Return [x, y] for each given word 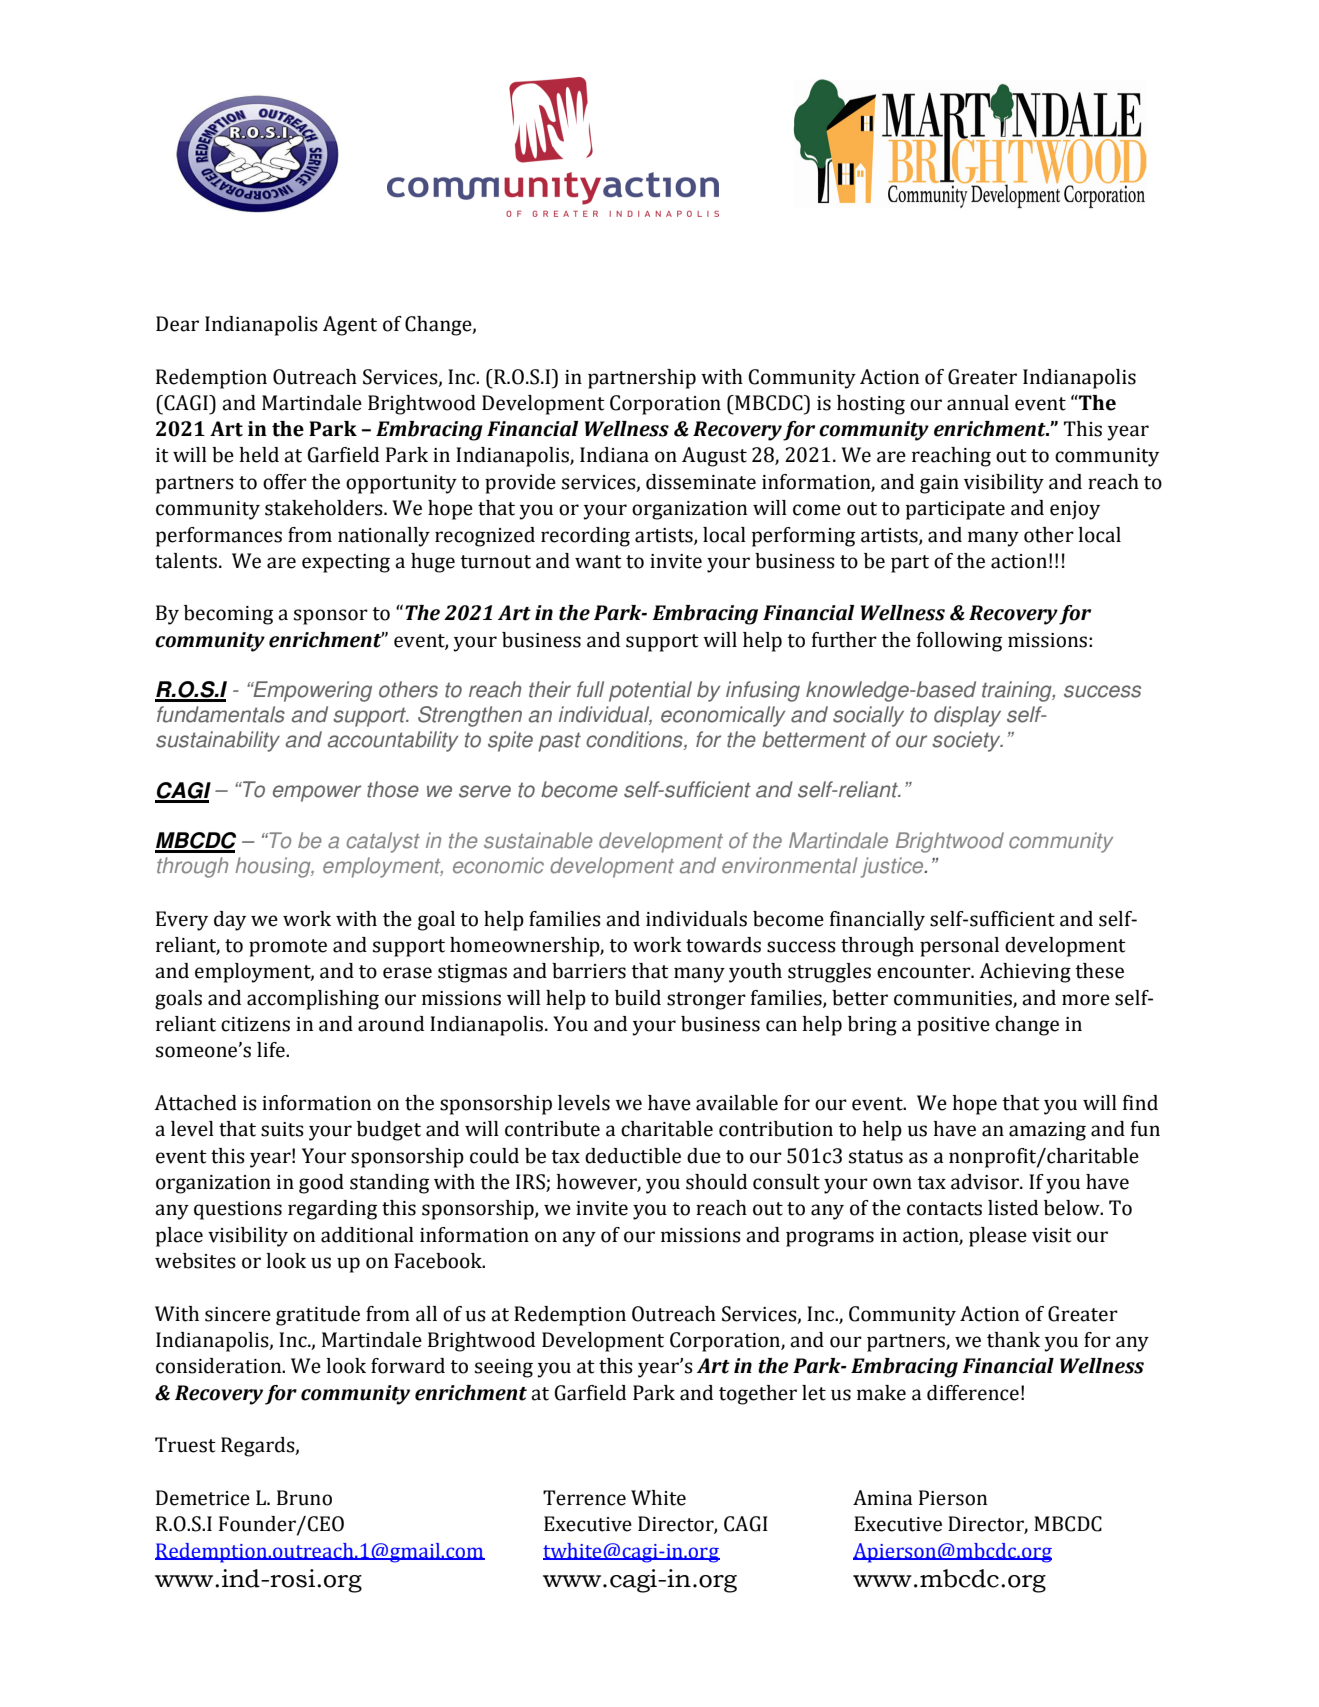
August [714, 457]
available [737, 1103]
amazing [1047, 1131]
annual [978, 403]
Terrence [584, 1498]
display [967, 716]
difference [973, 1393]
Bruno [304, 1498]
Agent [350, 326]
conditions [635, 740]
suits [282, 1129]
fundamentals [221, 714]
